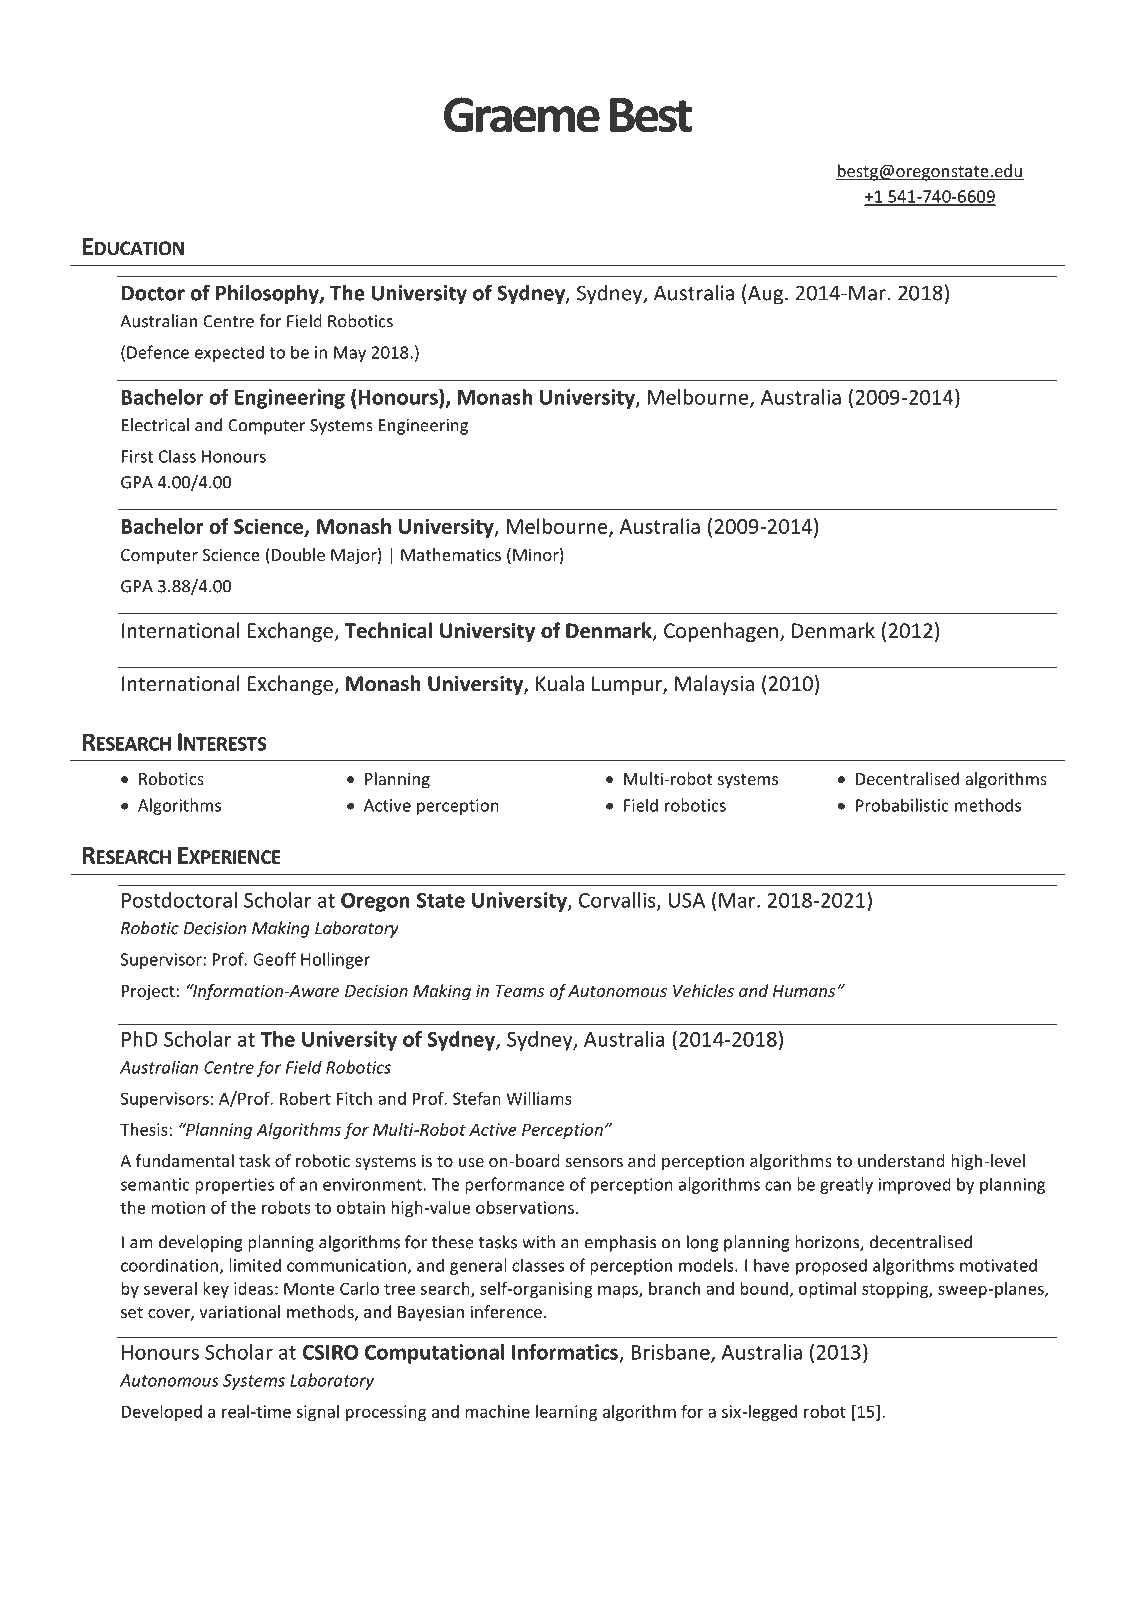  I want to click on Technical, so click(388, 630).
